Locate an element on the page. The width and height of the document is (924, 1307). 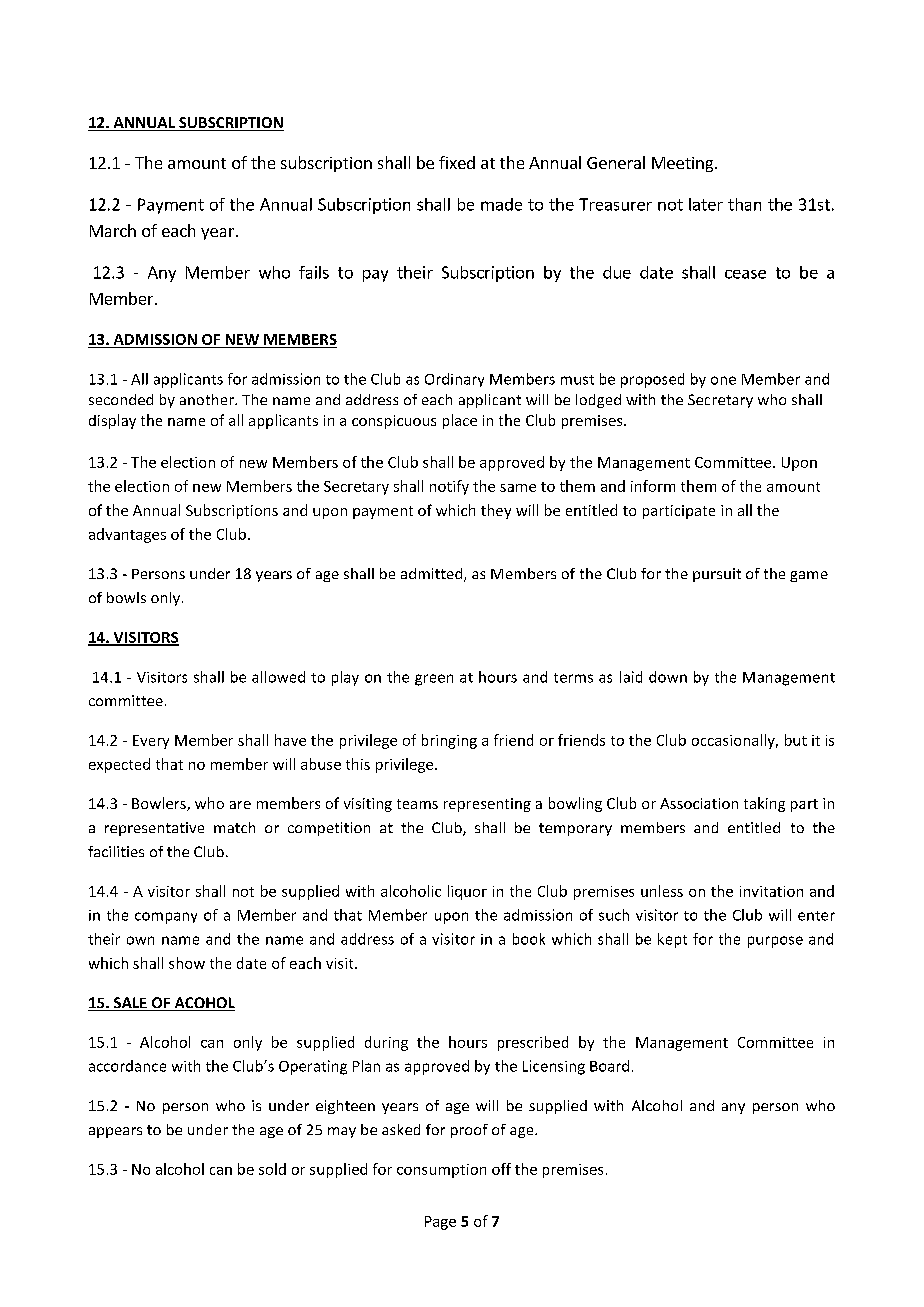
another is located at coordinates (208, 399).
